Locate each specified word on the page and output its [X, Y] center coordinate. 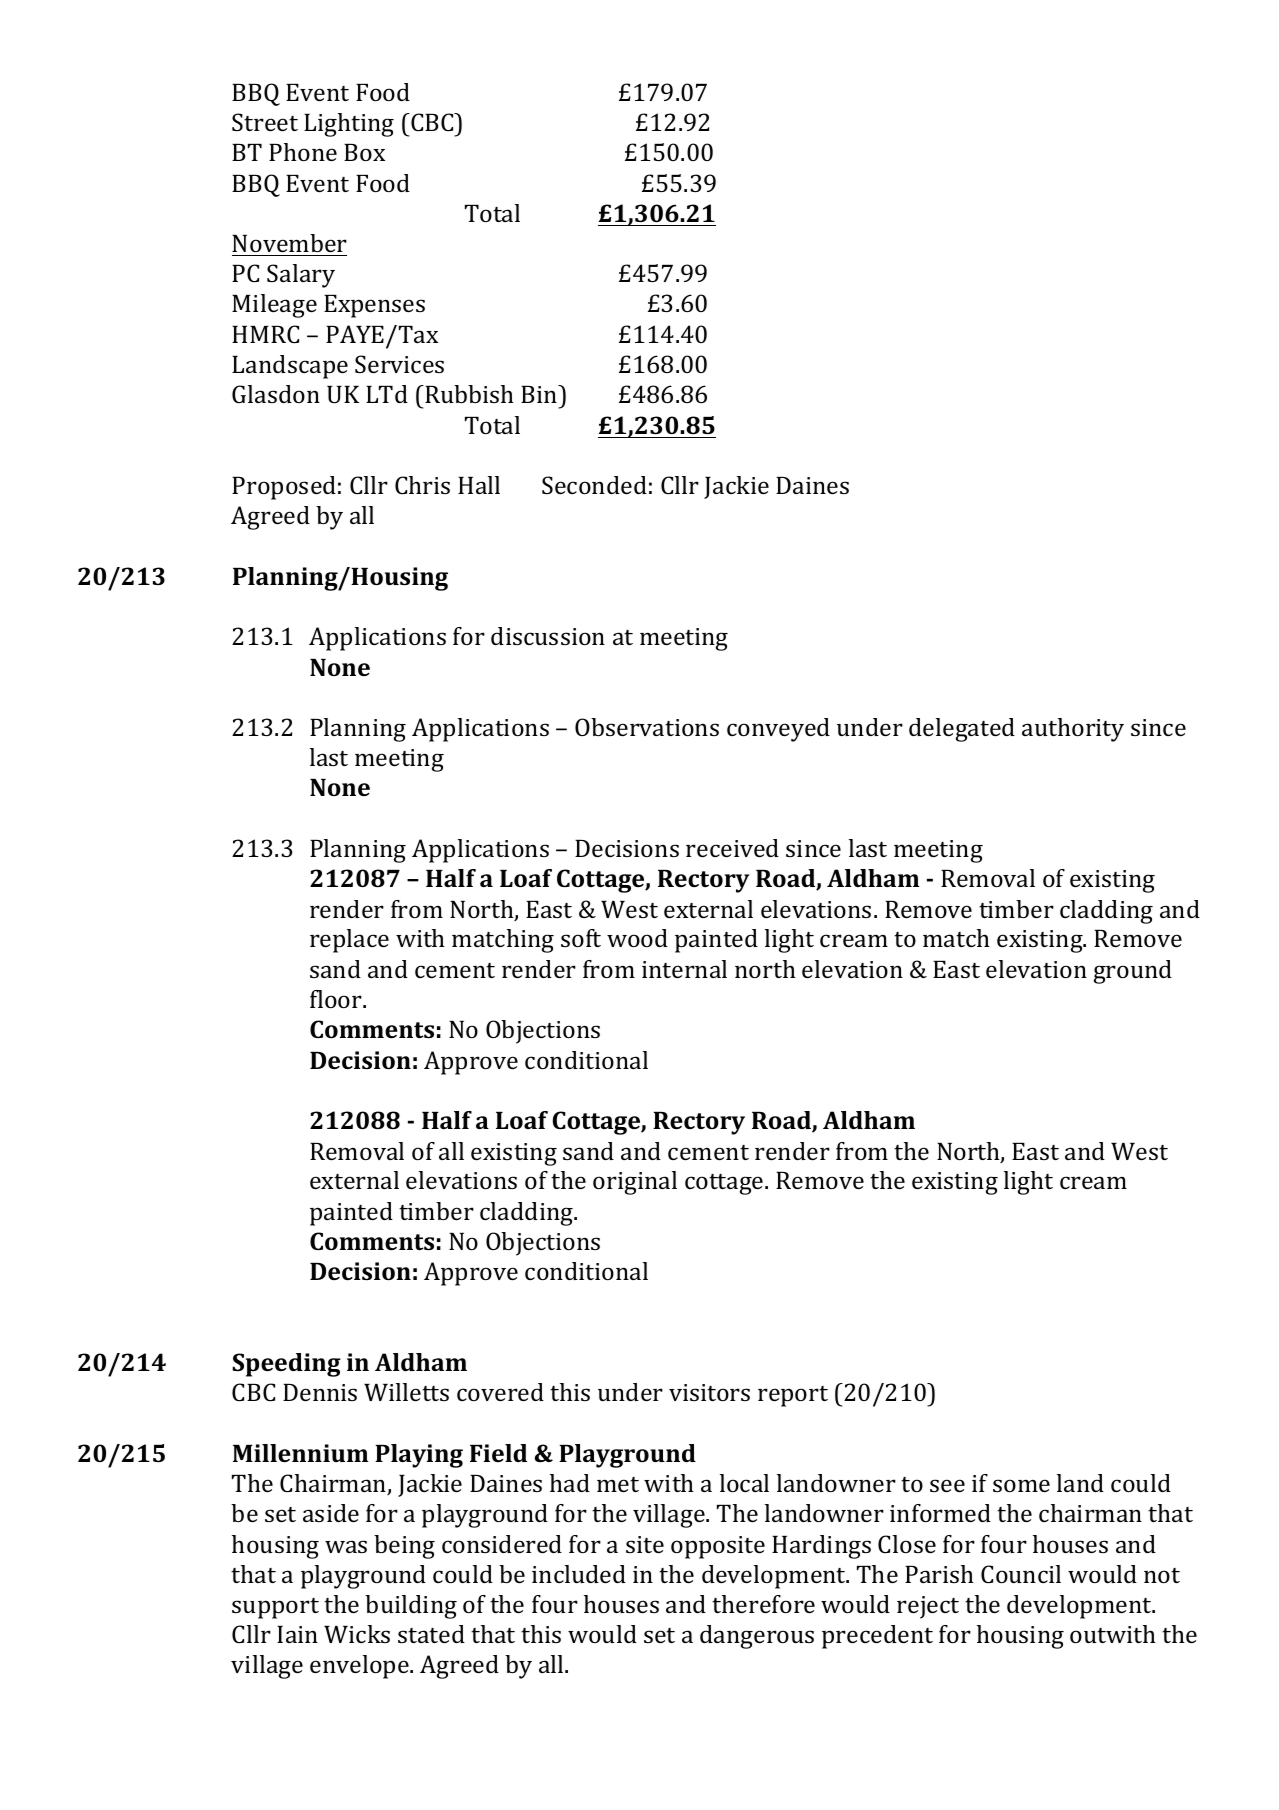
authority [1073, 730]
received [732, 848]
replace [349, 941]
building [411, 1607]
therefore [763, 1604]
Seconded [594, 485]
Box [364, 152]
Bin [540, 394]
